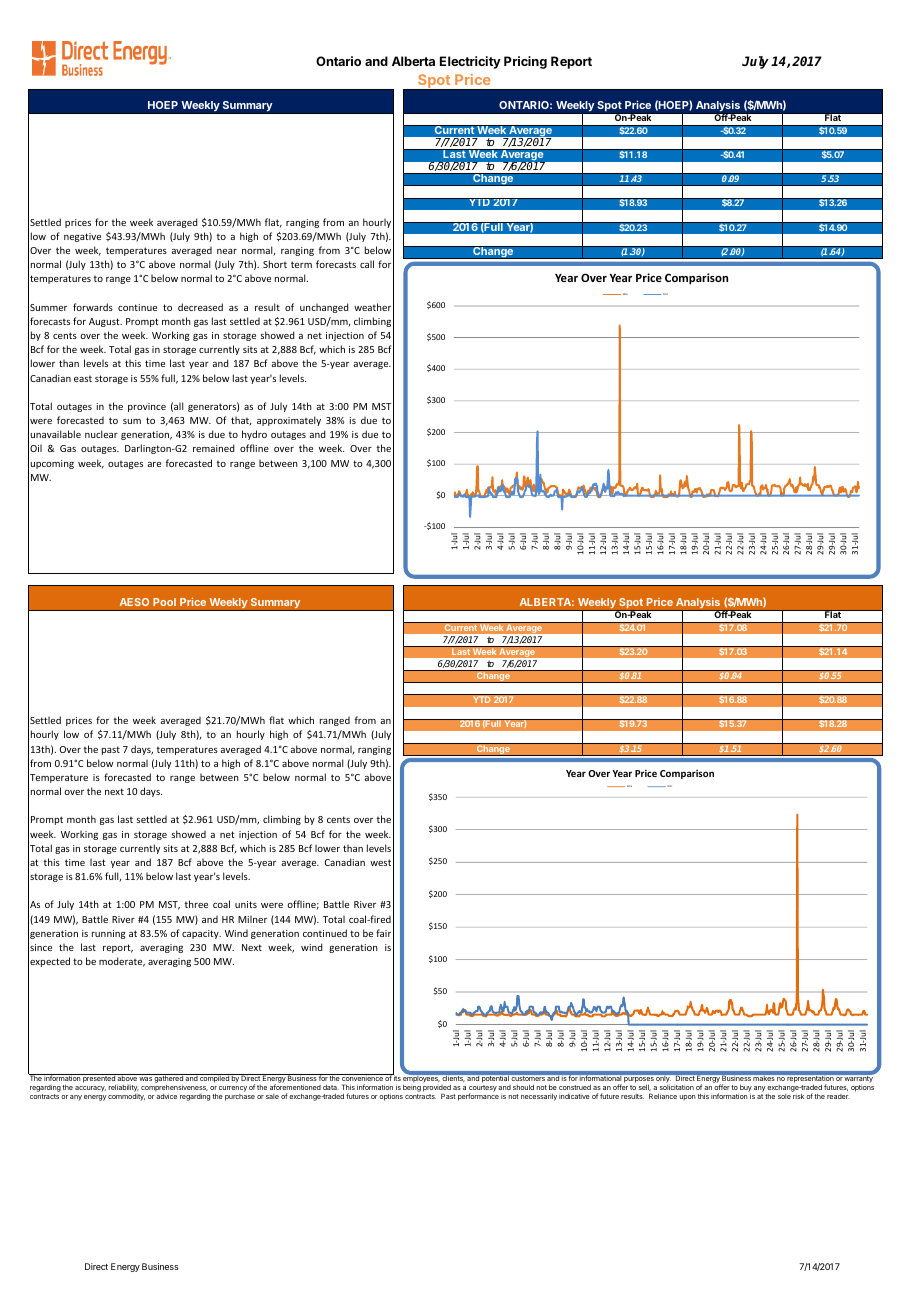 This screenshot has width=924, height=1308. I want to click on approximately, so click(289, 421).
